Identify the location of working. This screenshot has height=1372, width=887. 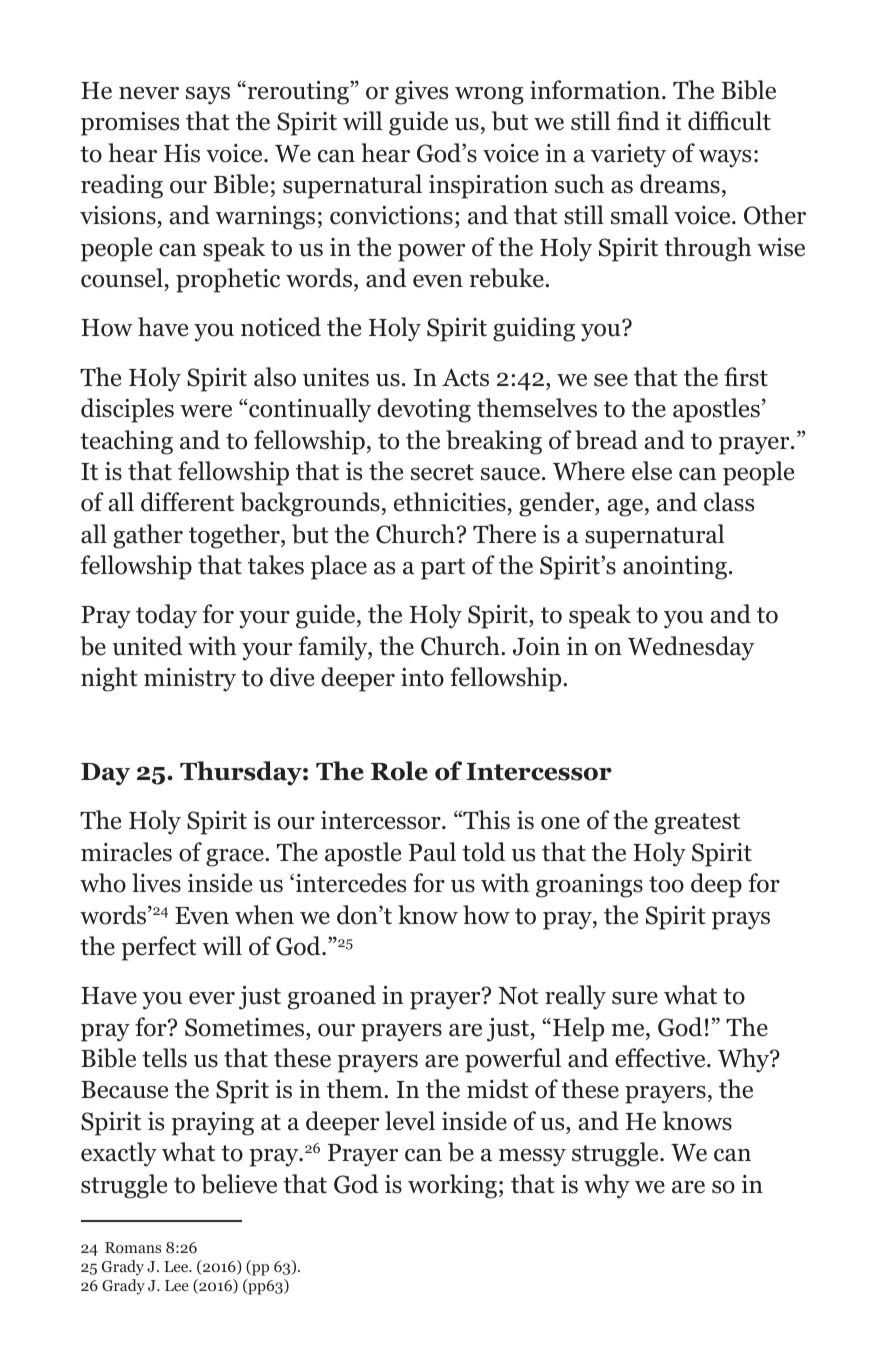
(452, 1186).
